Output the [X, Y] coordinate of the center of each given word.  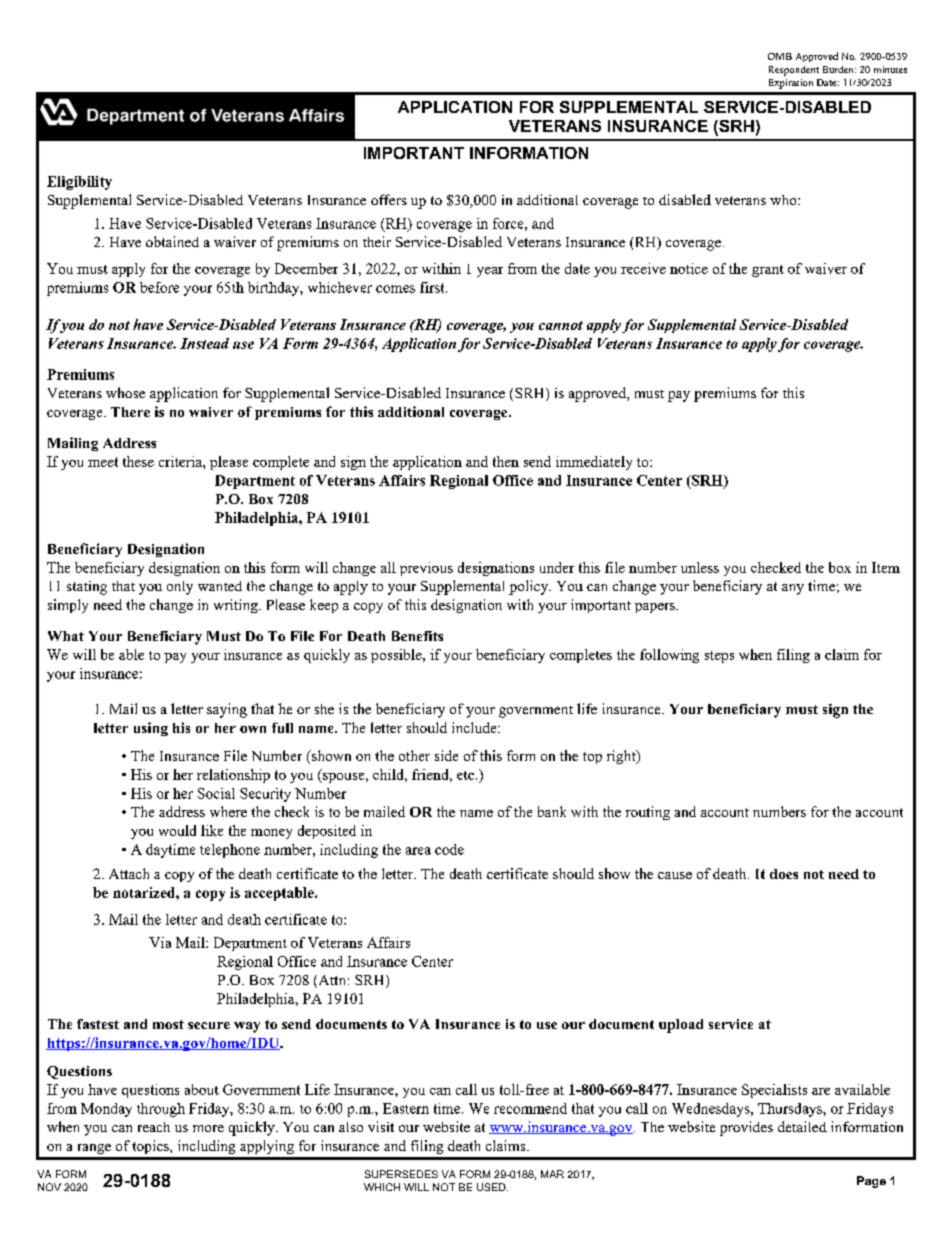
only [180, 588]
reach [154, 1127]
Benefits [417, 636]
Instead [204, 343]
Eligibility [79, 183]
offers [389, 199]
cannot [561, 325]
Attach [129, 873]
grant [768, 271]
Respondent [794, 71]
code [449, 849]
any [793, 589]
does [784, 874]
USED [492, 1187]
